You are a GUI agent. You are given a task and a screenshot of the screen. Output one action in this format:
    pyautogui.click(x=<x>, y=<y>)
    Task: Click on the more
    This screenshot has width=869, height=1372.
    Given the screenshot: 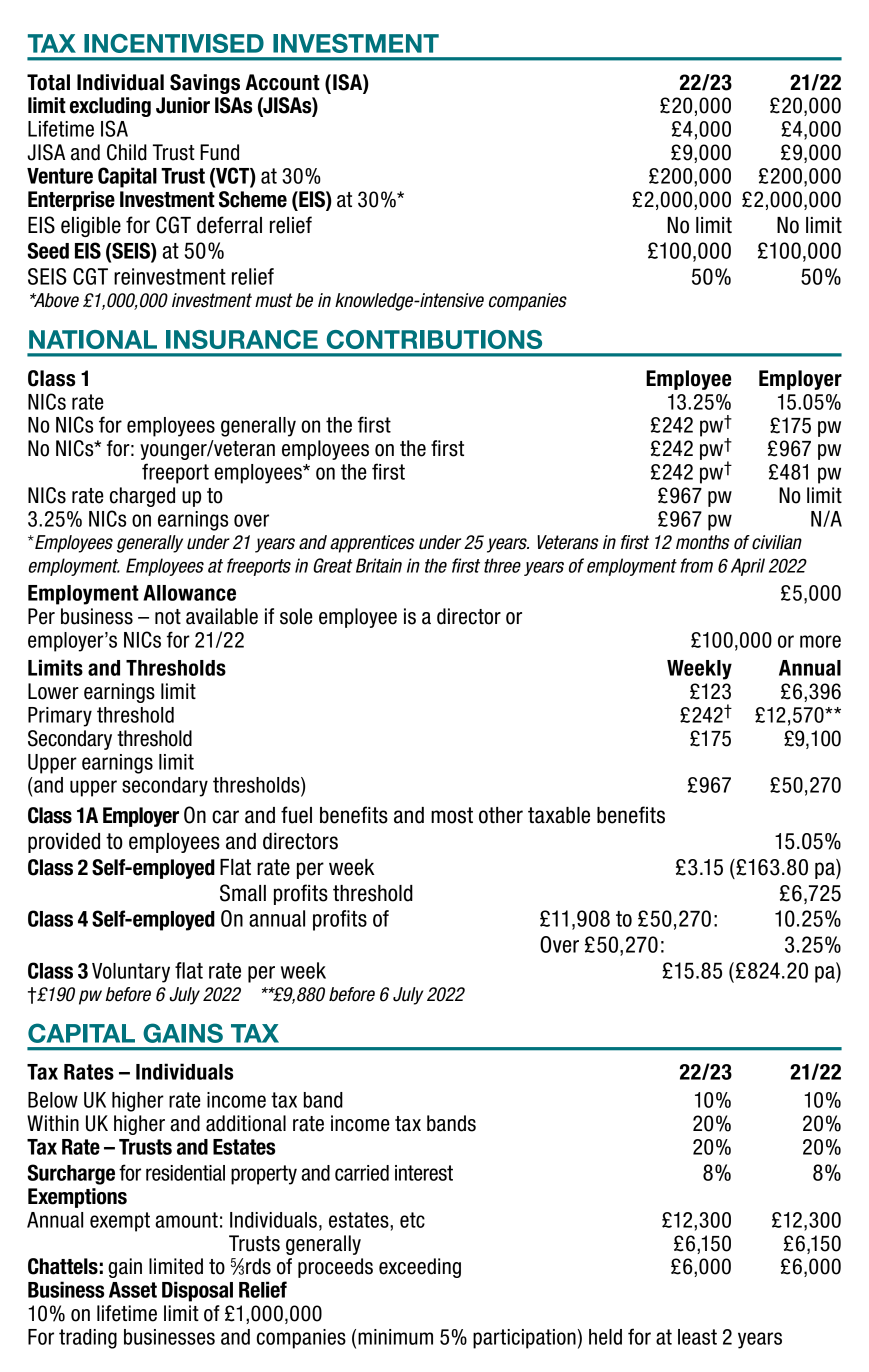 What is the action you would take?
    pyautogui.click(x=820, y=641)
